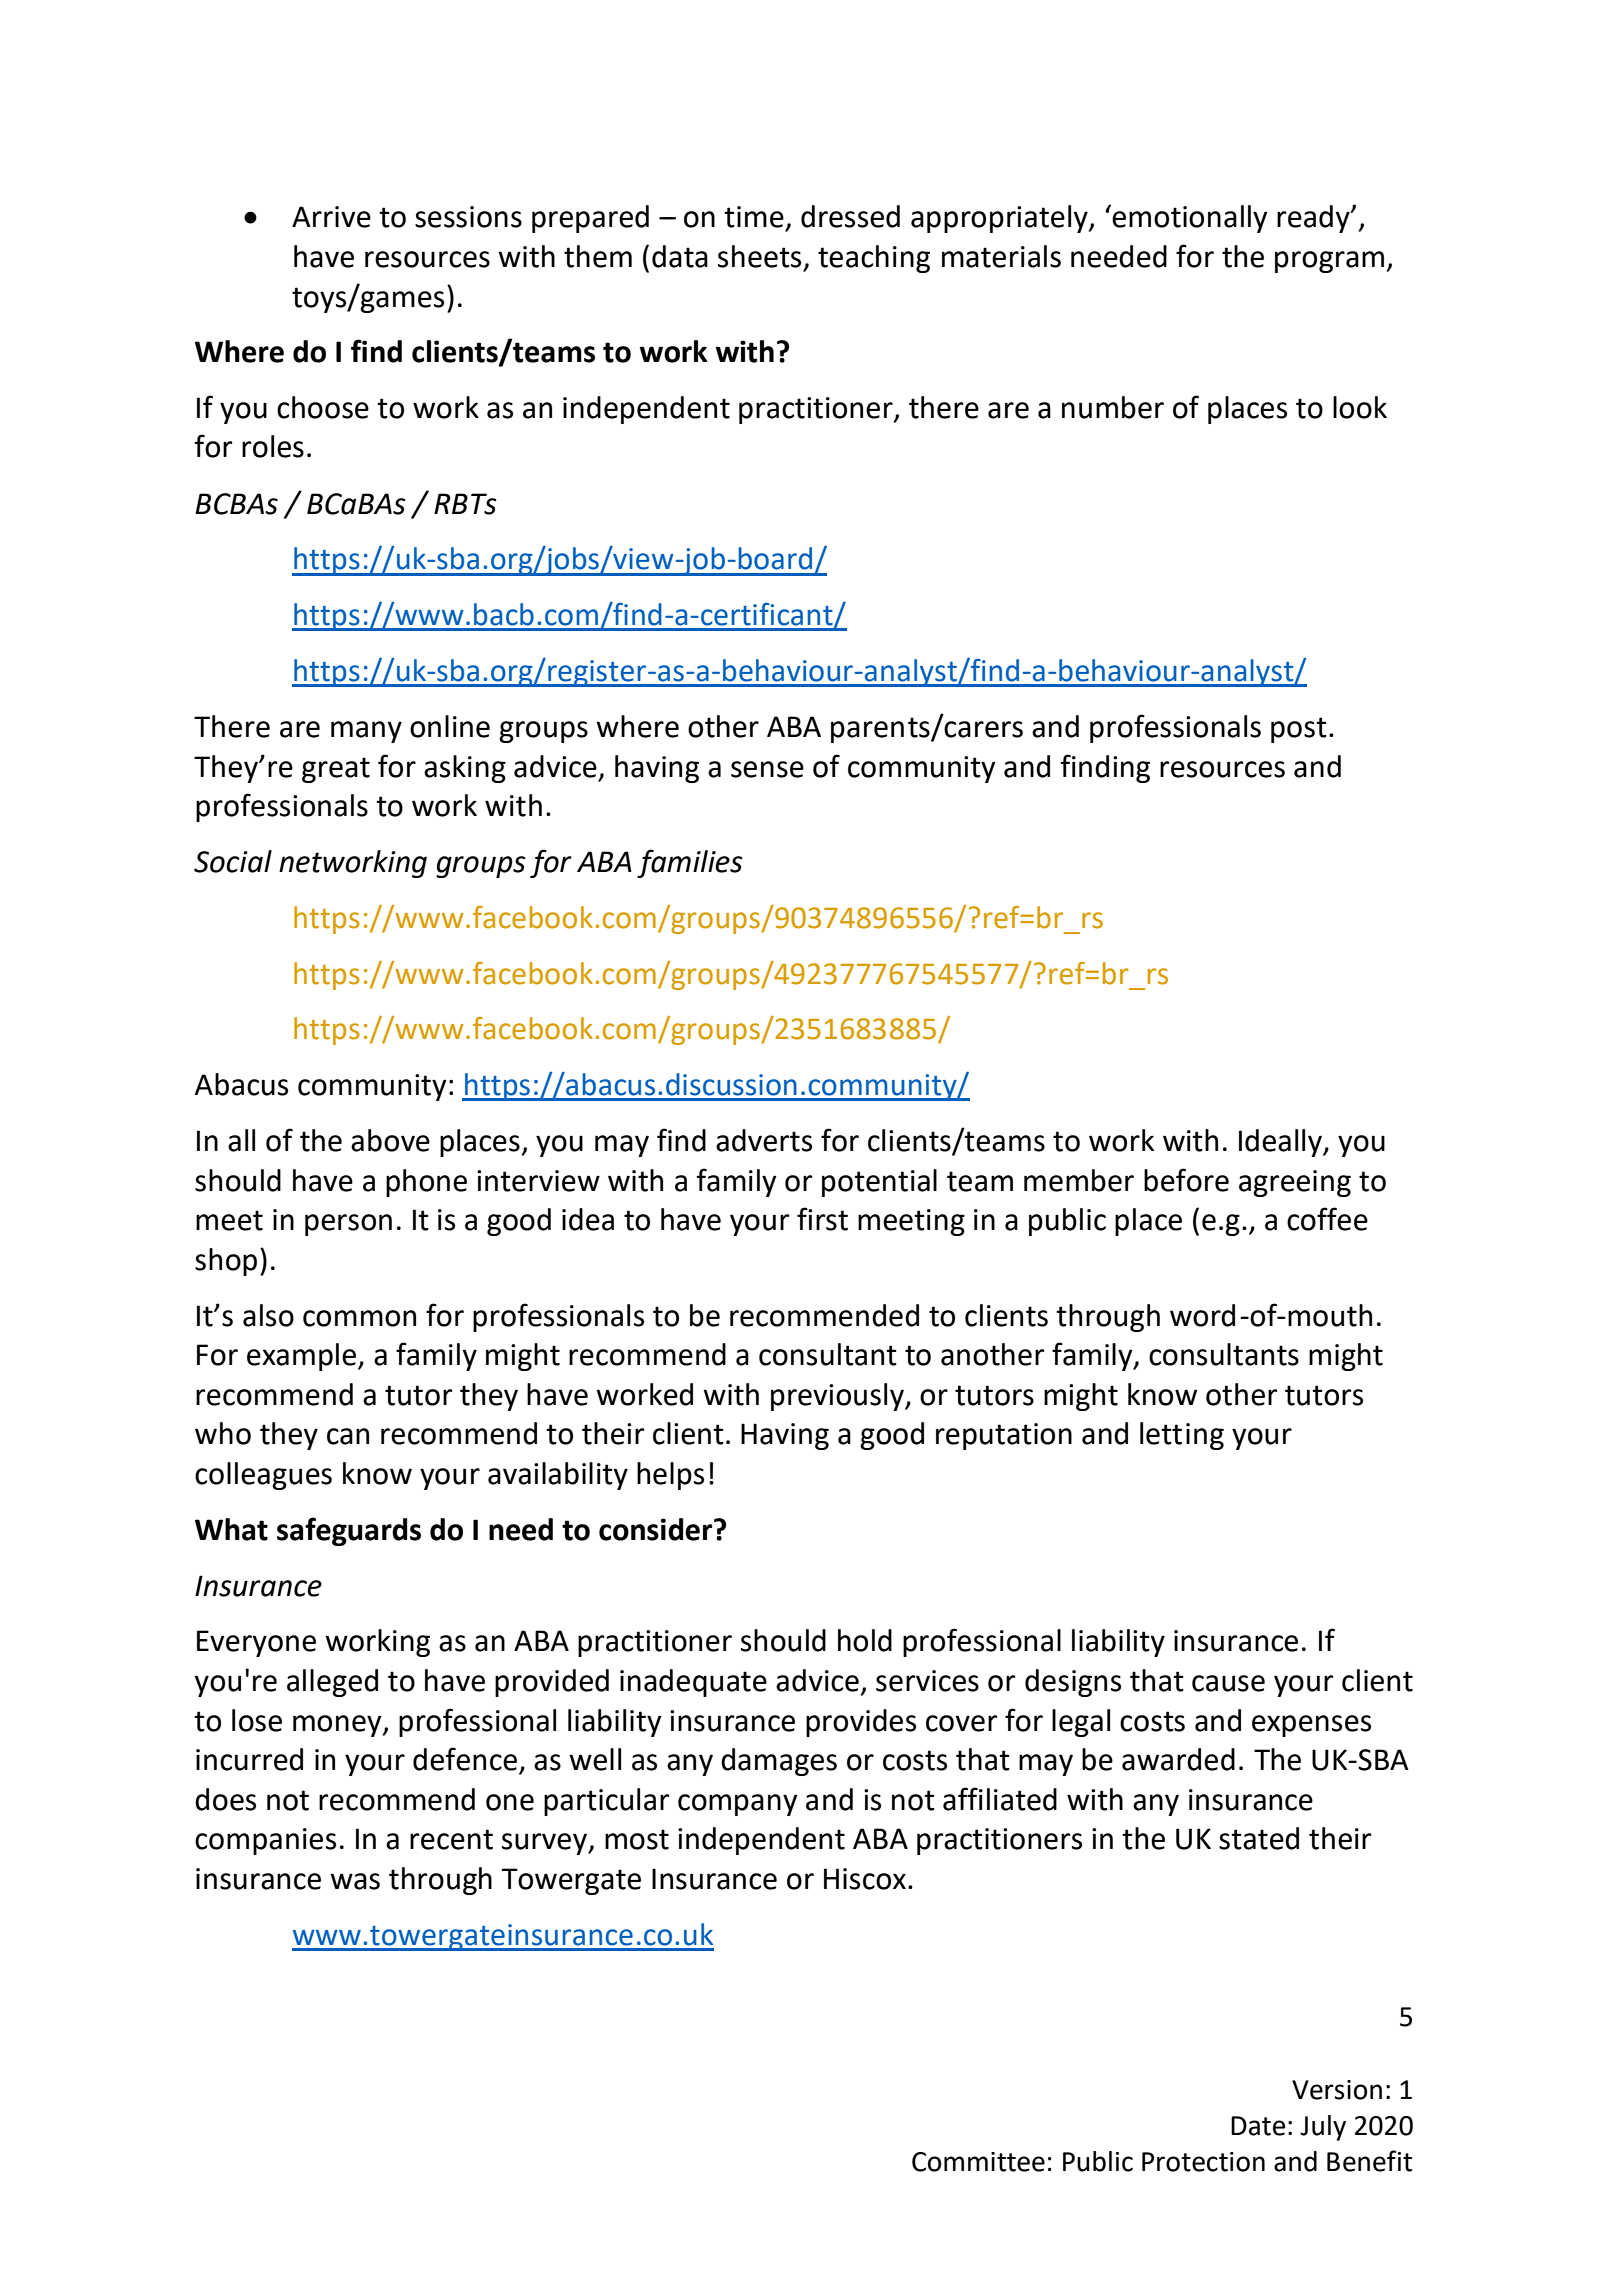  What do you see at coordinates (348, 1225) in the screenshot?
I see `person` at bounding box center [348, 1225].
